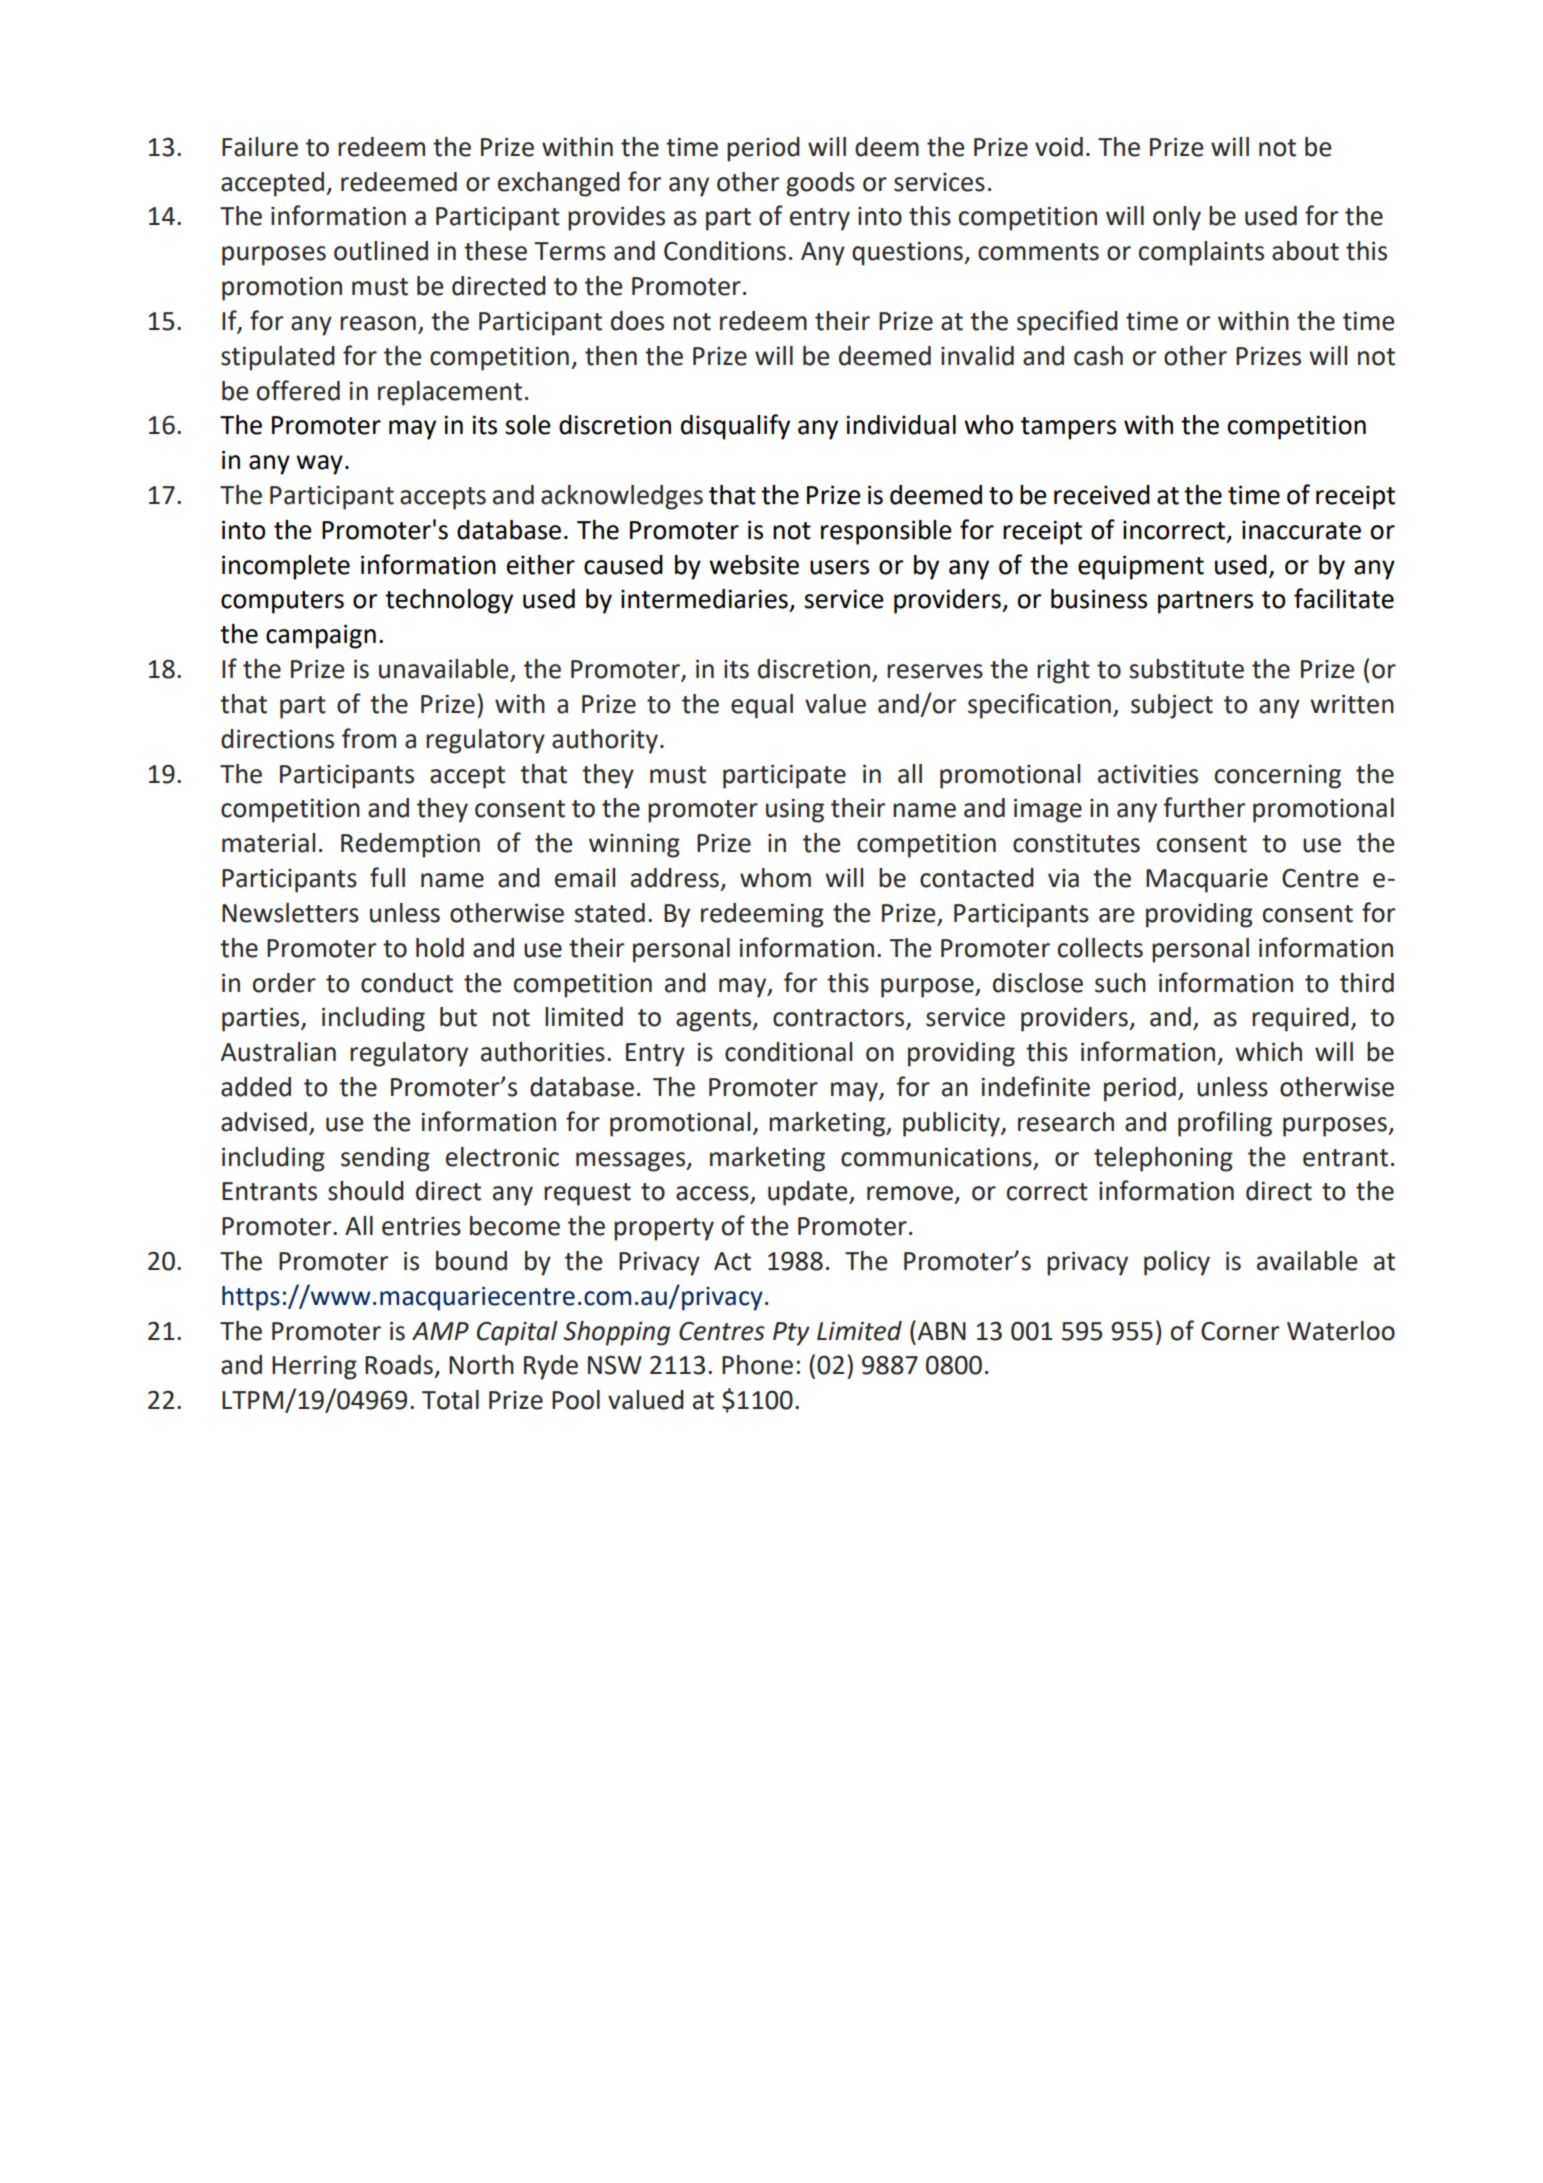 Image resolution: width=1543 pixels, height=2183 pixels. What do you see at coordinates (1300, 1019) in the page?
I see `required` at bounding box center [1300, 1019].
